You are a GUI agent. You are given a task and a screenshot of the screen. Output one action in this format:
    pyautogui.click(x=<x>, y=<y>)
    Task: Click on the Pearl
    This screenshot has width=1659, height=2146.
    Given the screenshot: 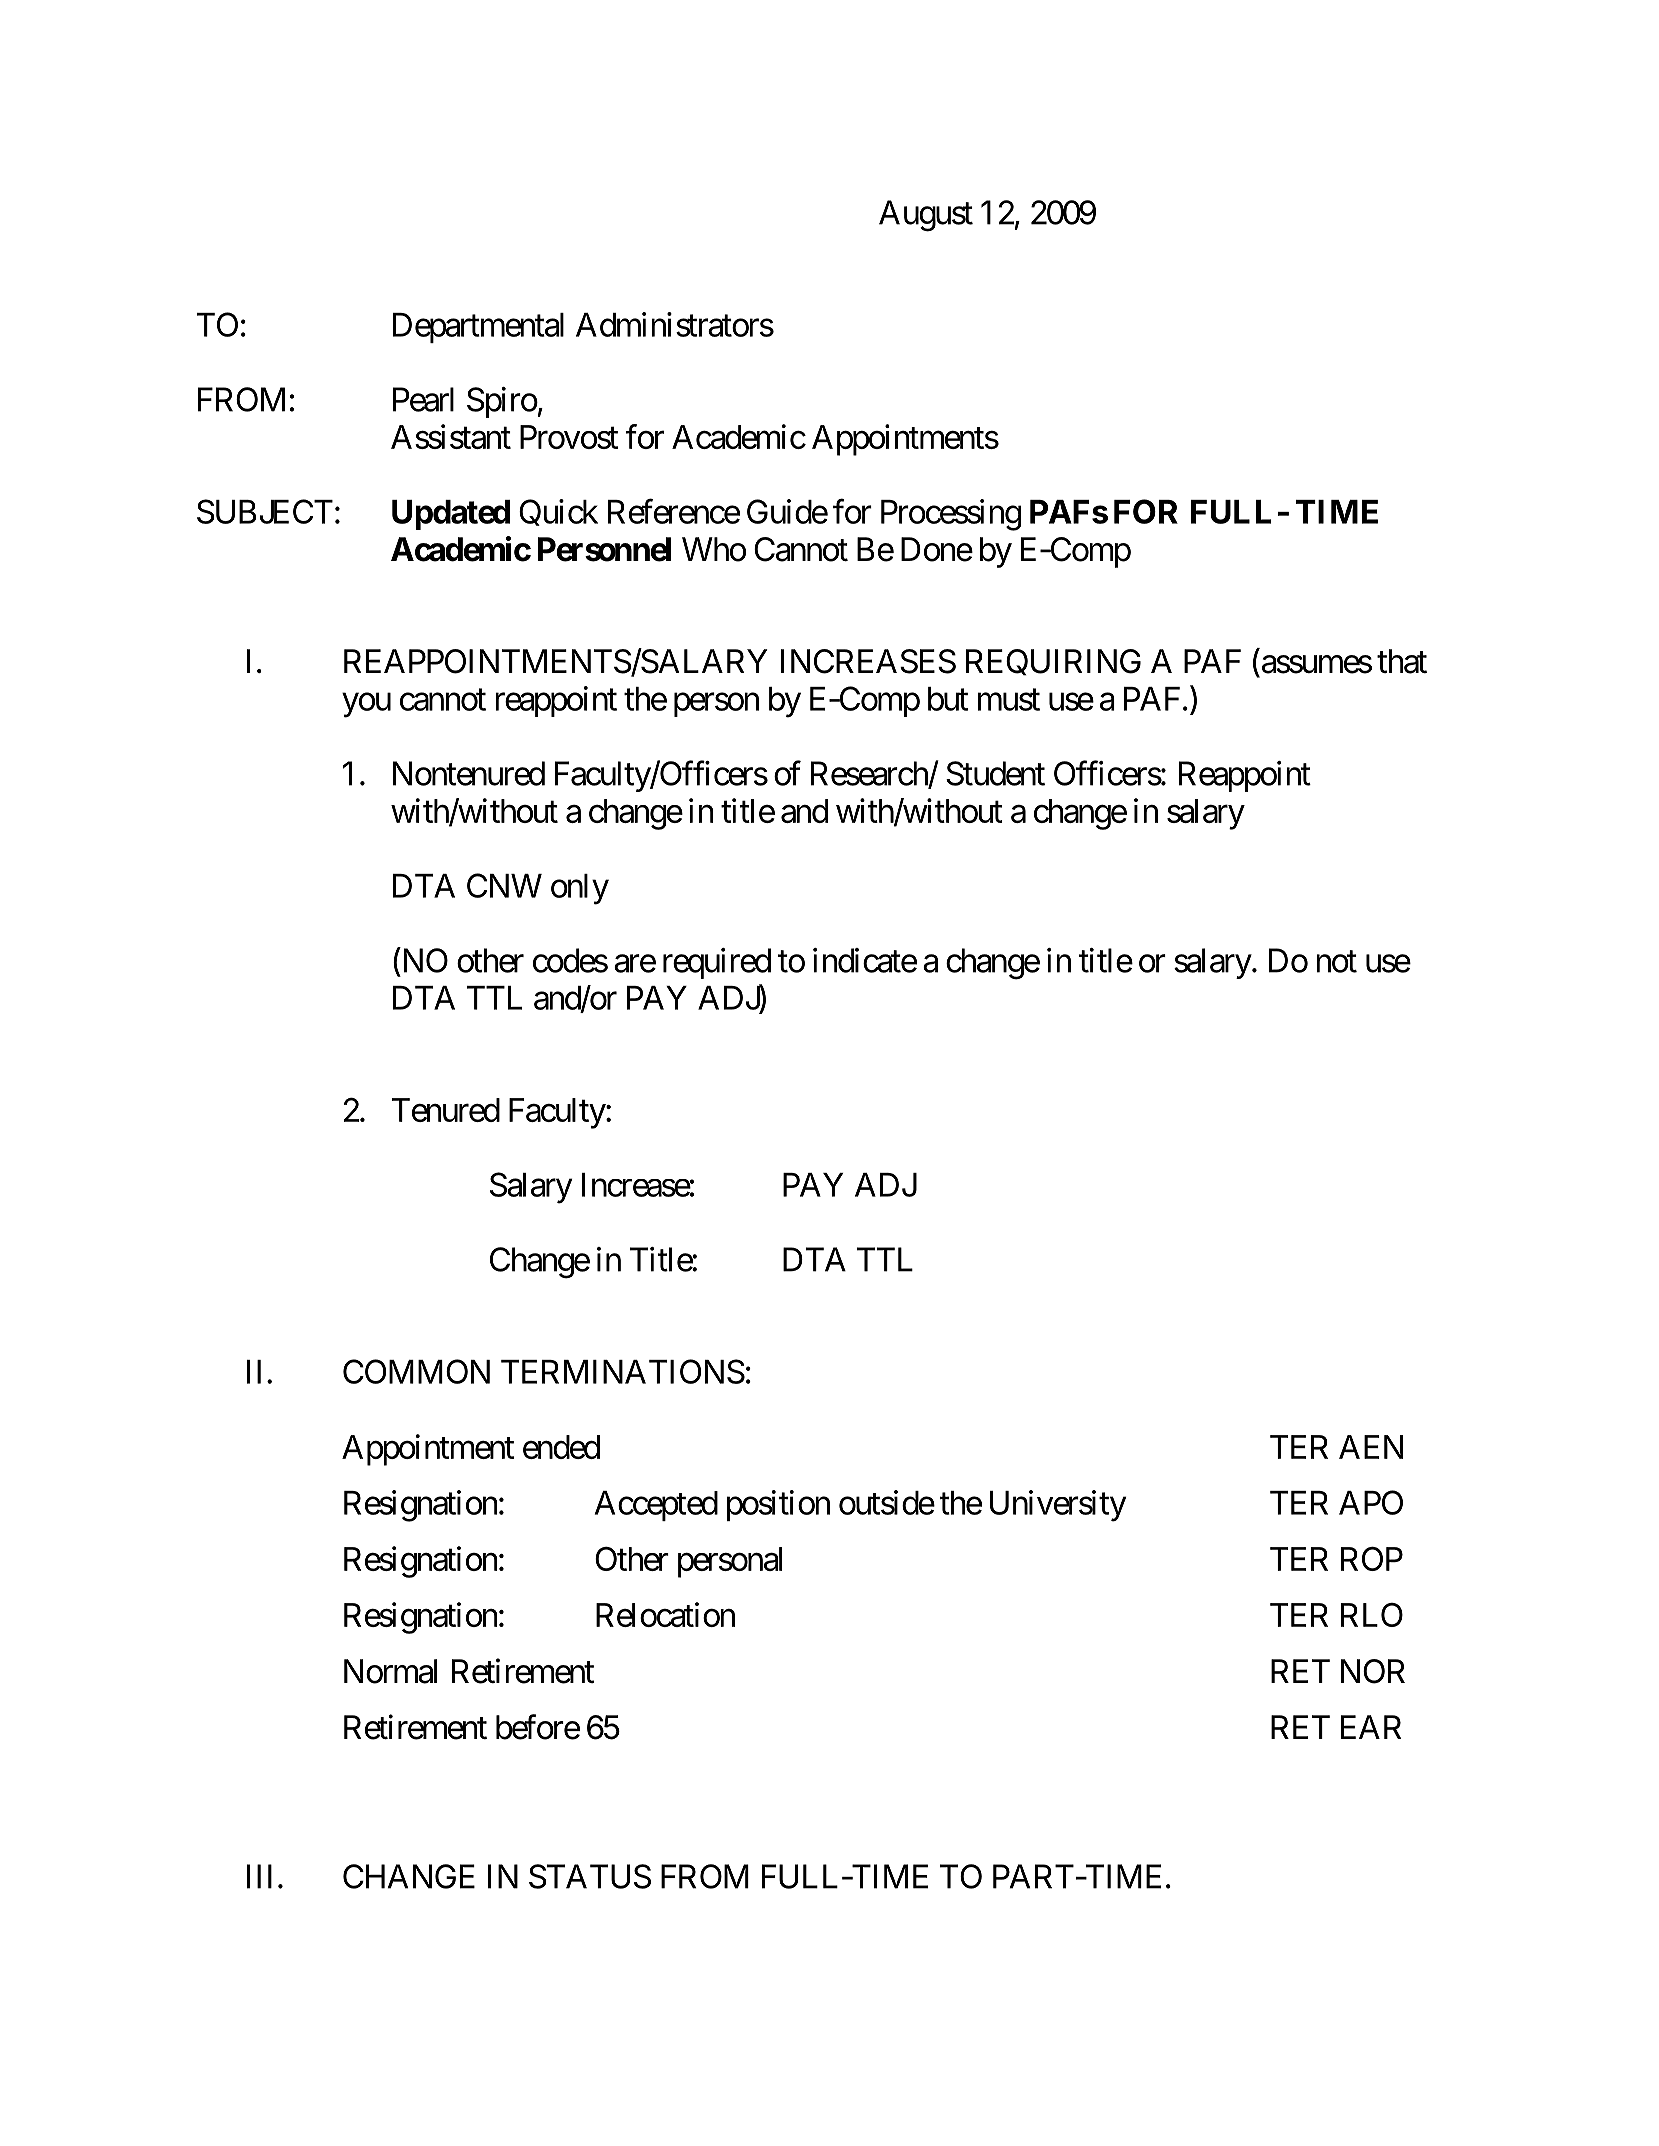 What is the action you would take?
    pyautogui.click(x=423, y=399)
